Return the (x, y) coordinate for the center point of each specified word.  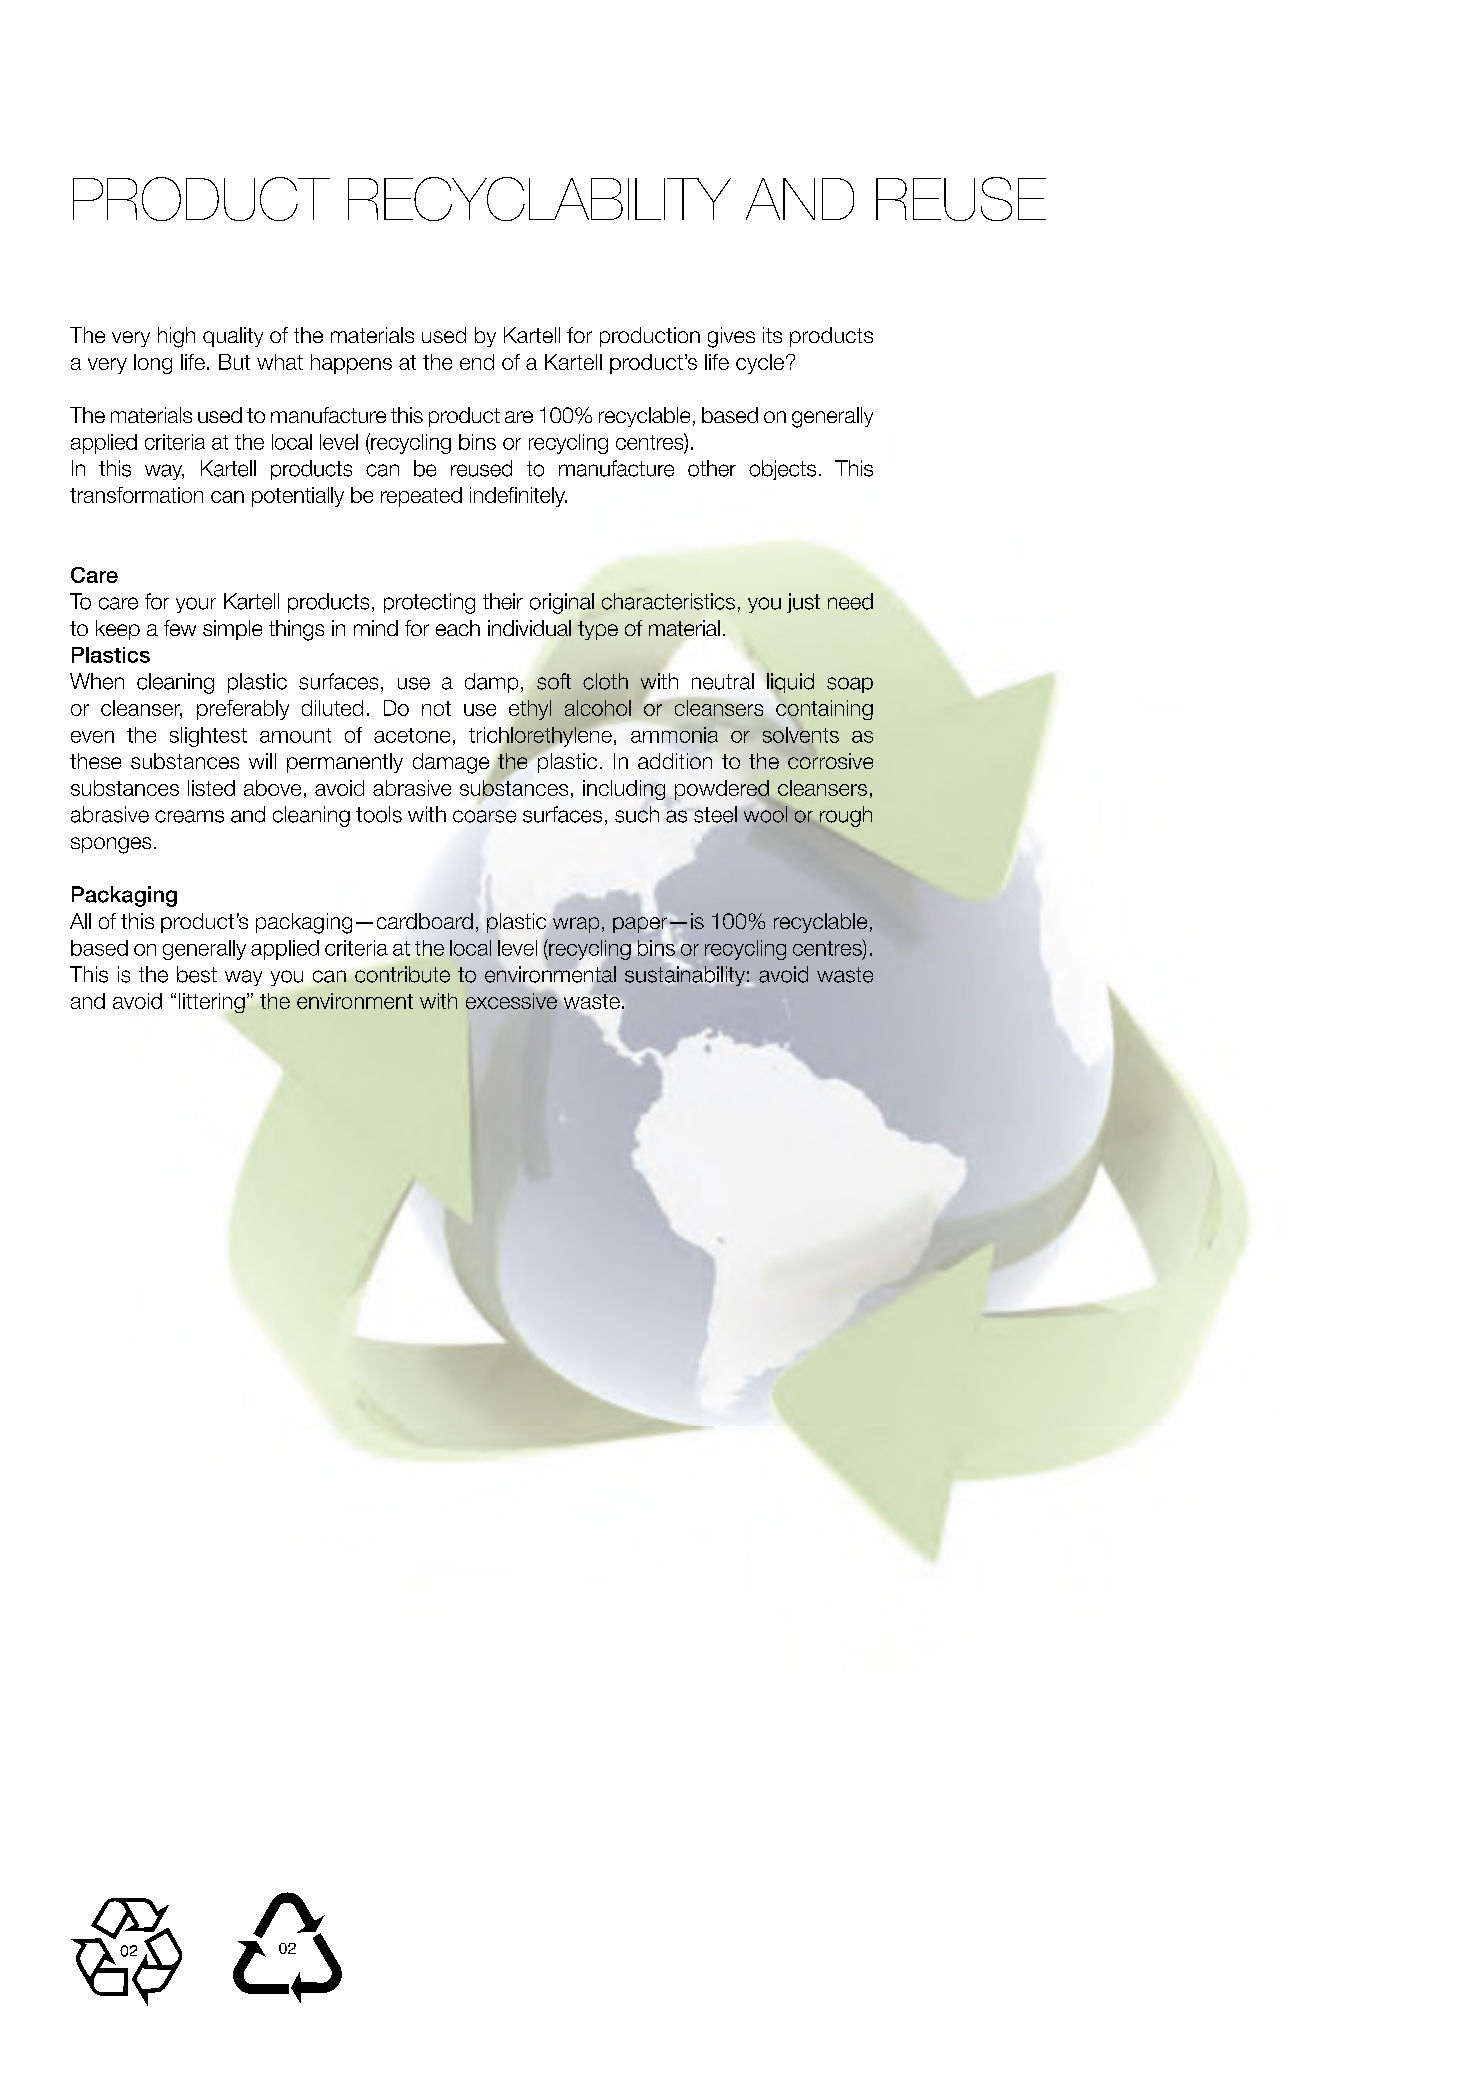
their (503, 601)
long (153, 364)
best (197, 974)
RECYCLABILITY (539, 199)
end (477, 362)
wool (764, 813)
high (176, 337)
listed (211, 788)
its (772, 335)
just (803, 603)
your (196, 605)
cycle (760, 364)
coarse (484, 816)
